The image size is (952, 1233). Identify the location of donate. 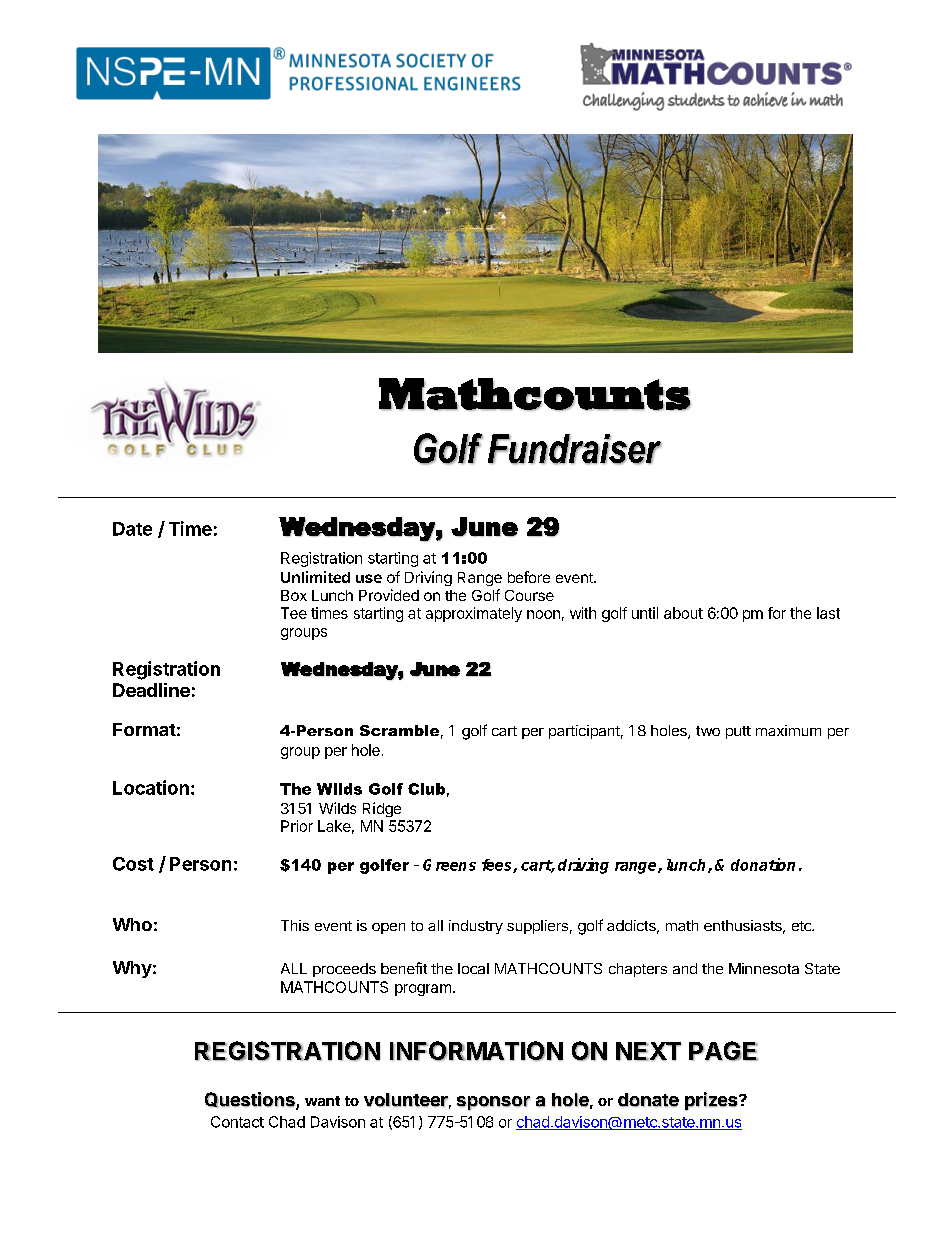
(648, 1100).
